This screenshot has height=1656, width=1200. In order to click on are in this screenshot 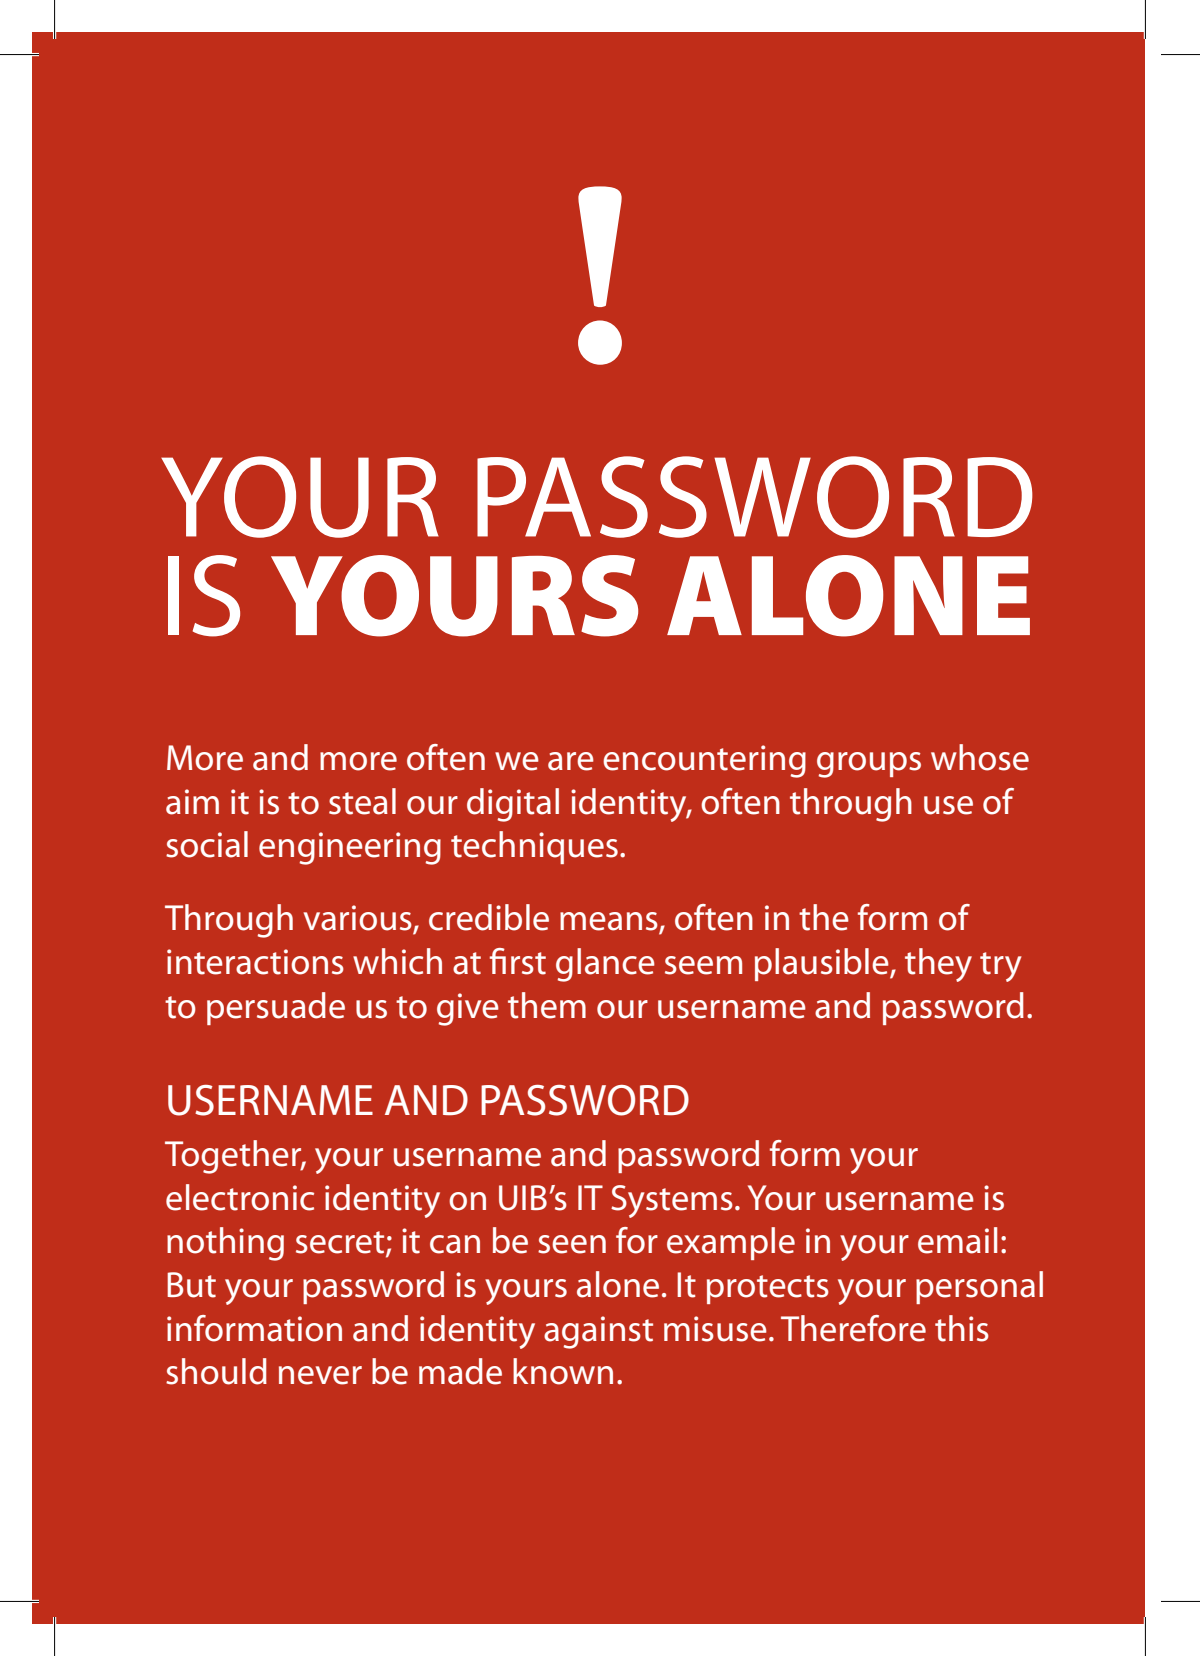, I will do `click(571, 761)`.
